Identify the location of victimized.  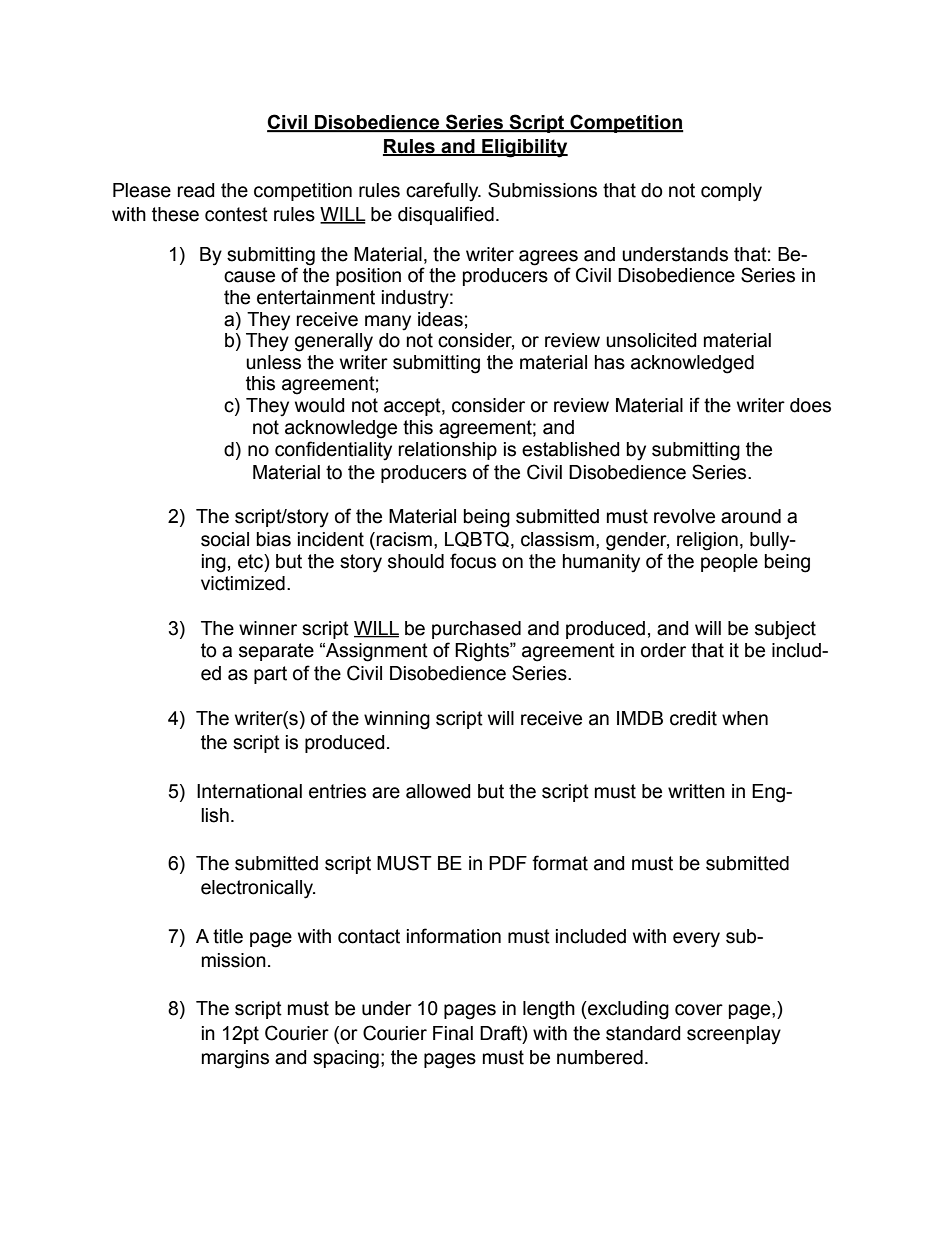
(243, 583).
